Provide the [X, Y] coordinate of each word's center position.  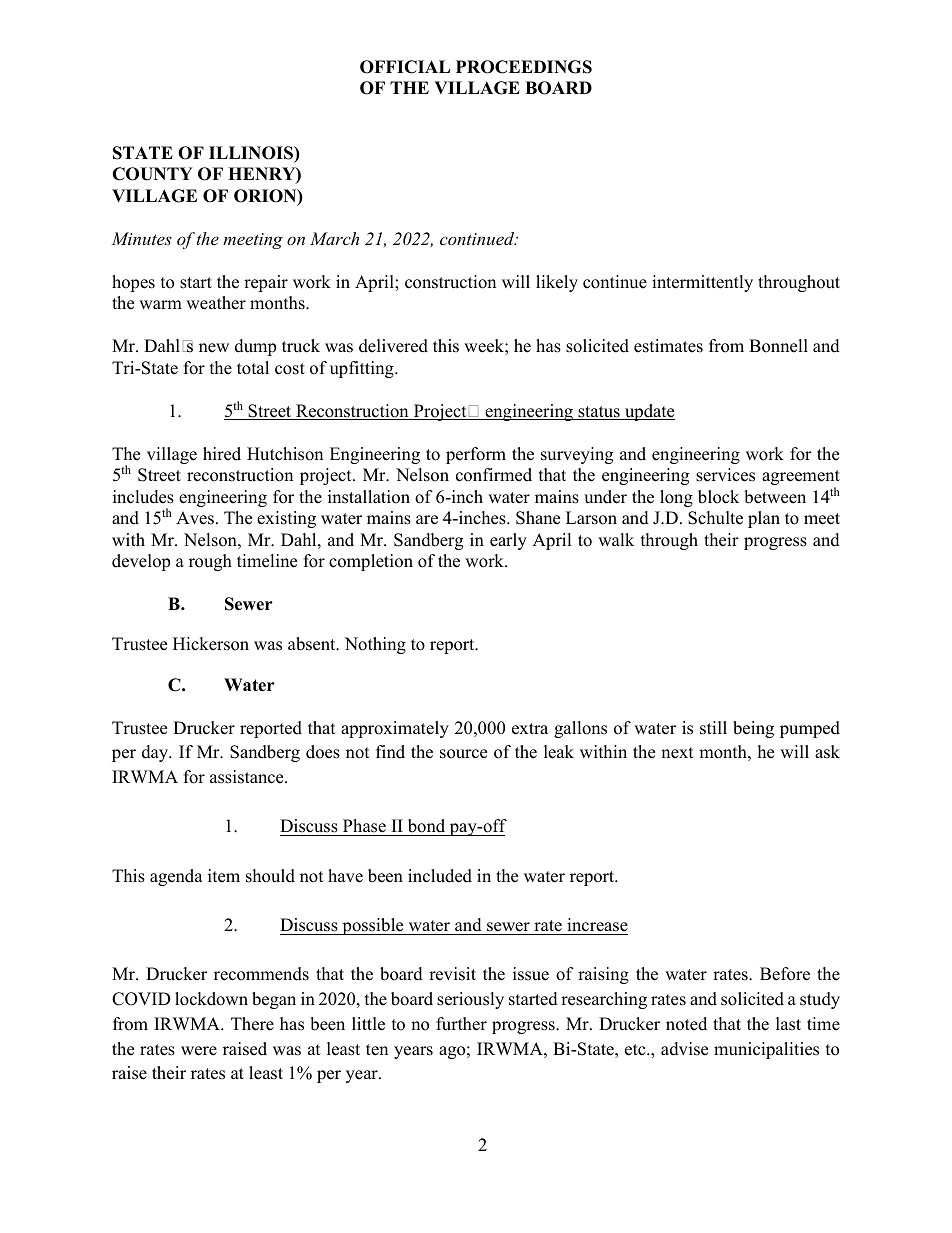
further [461, 1024]
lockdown [211, 999]
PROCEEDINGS [524, 67]
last [788, 1024]
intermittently [702, 283]
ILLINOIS [252, 153]
